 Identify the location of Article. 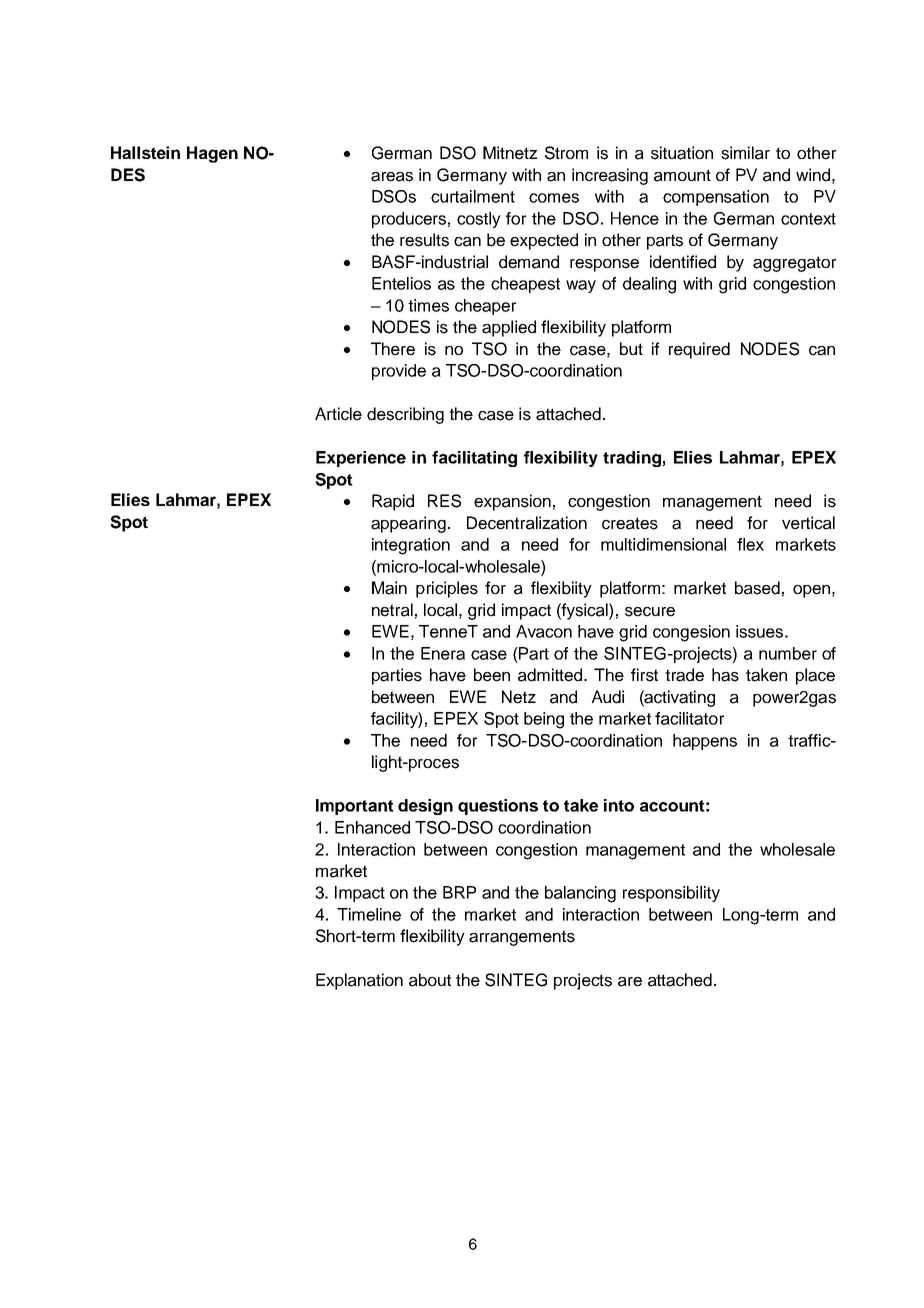
(338, 414).
